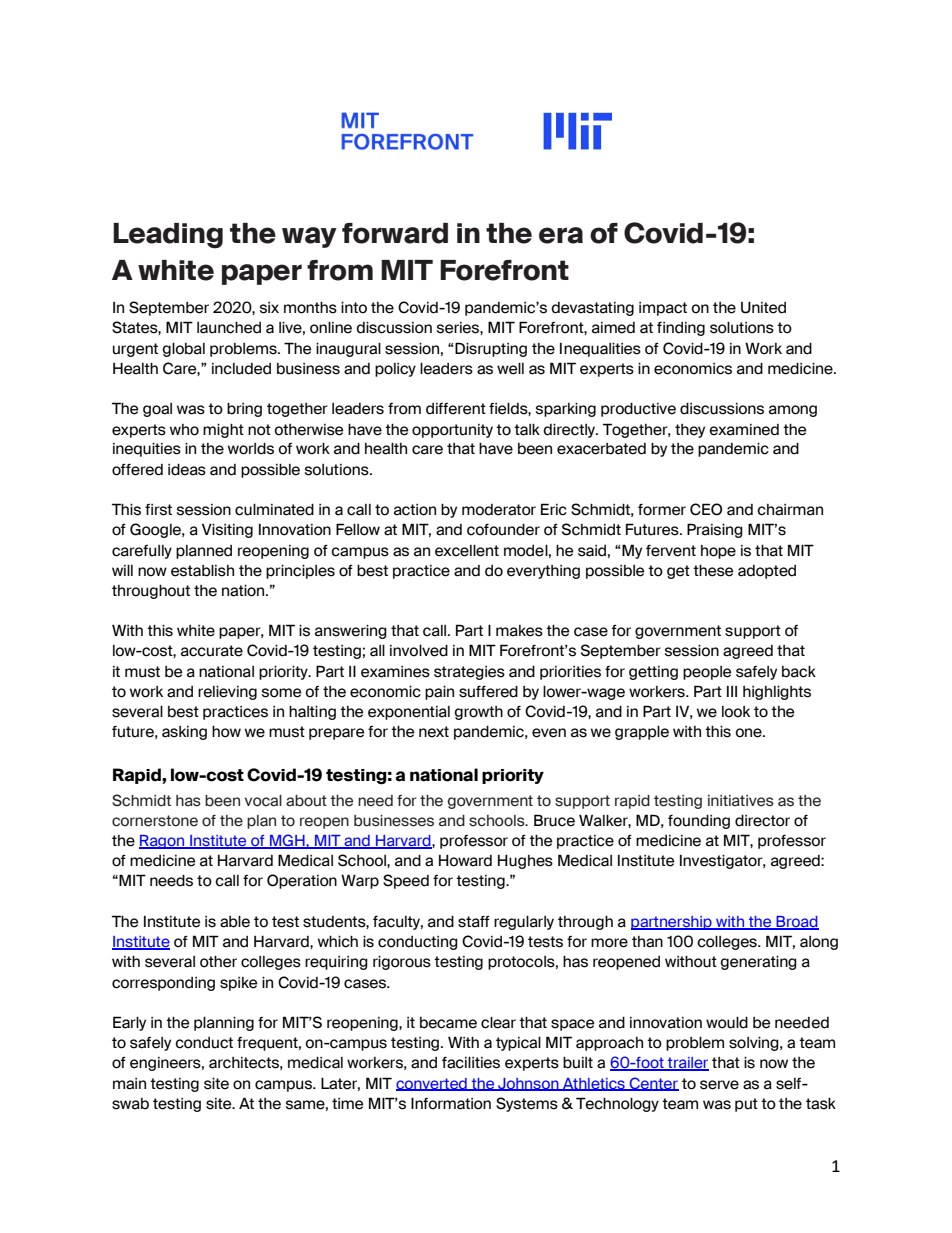 The image size is (952, 1233). I want to click on Visiting, so click(227, 530).
